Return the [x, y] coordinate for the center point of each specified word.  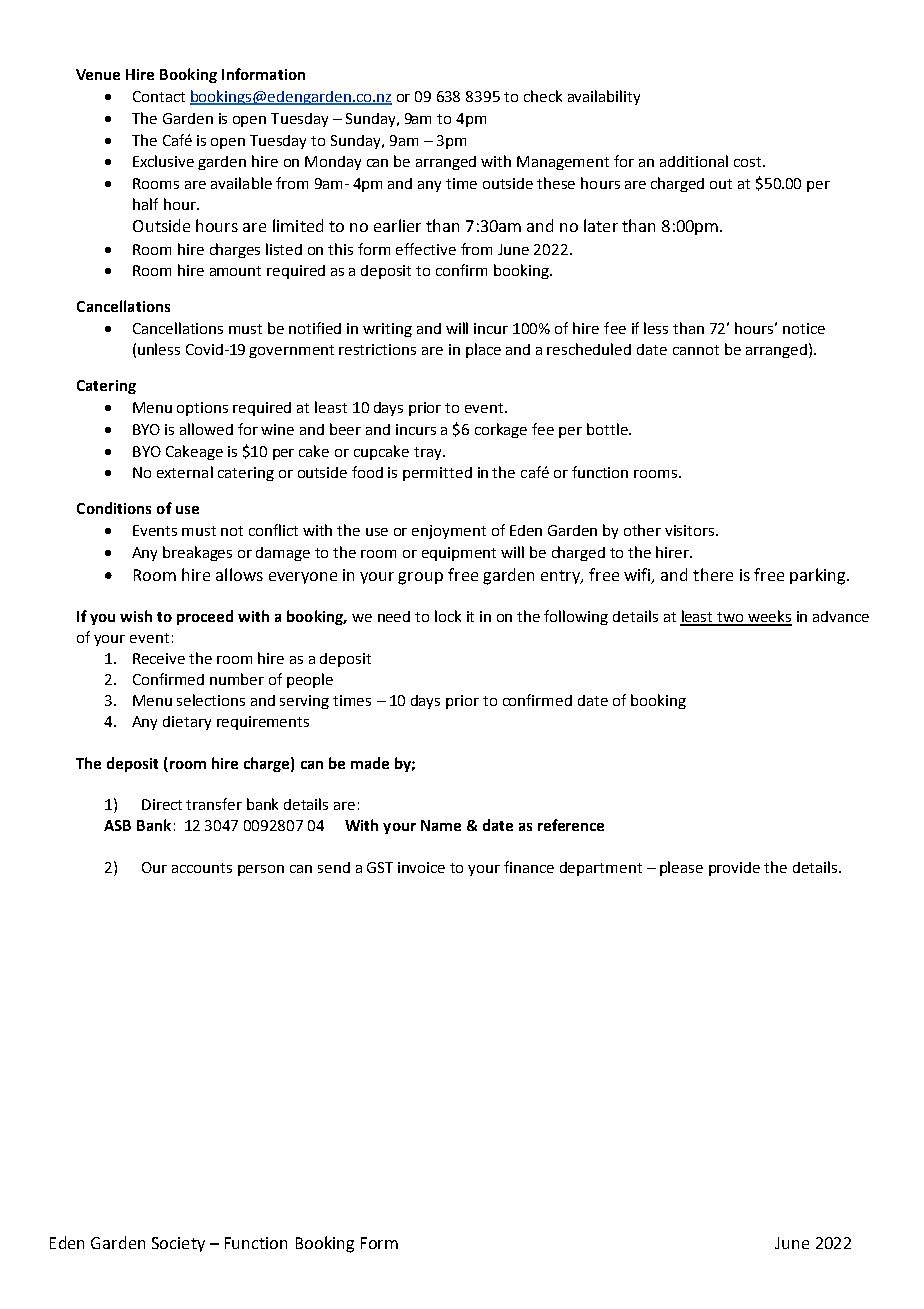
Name [441, 825]
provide [734, 869]
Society [178, 1244]
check [543, 96]
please [681, 868]
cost [749, 162]
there [713, 574]
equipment [459, 554]
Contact [159, 96]
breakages [197, 553]
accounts [202, 868]
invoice [421, 867]
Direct [162, 804]
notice [804, 328]
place [483, 350]
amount [235, 271]
